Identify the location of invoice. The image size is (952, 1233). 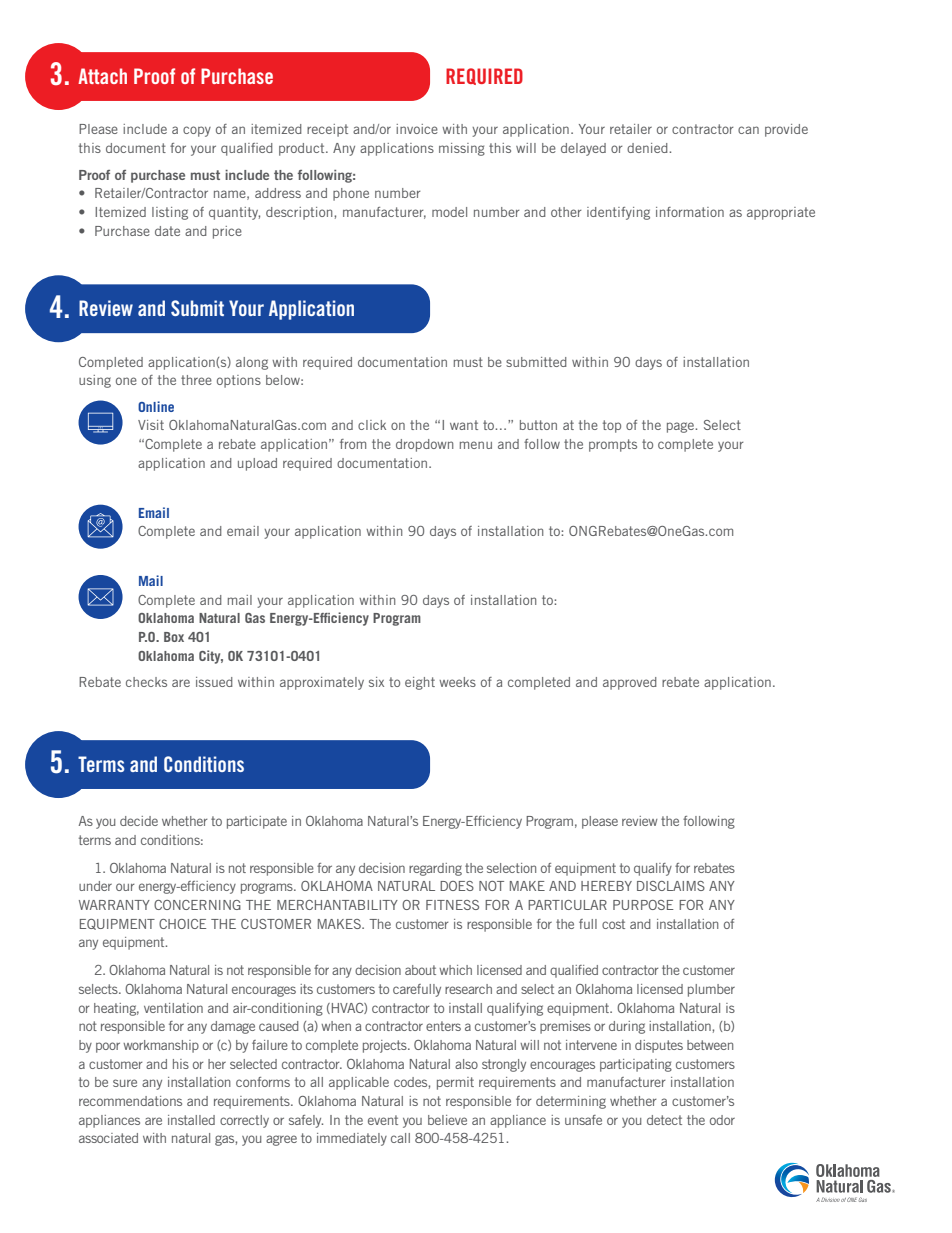
(417, 129).
